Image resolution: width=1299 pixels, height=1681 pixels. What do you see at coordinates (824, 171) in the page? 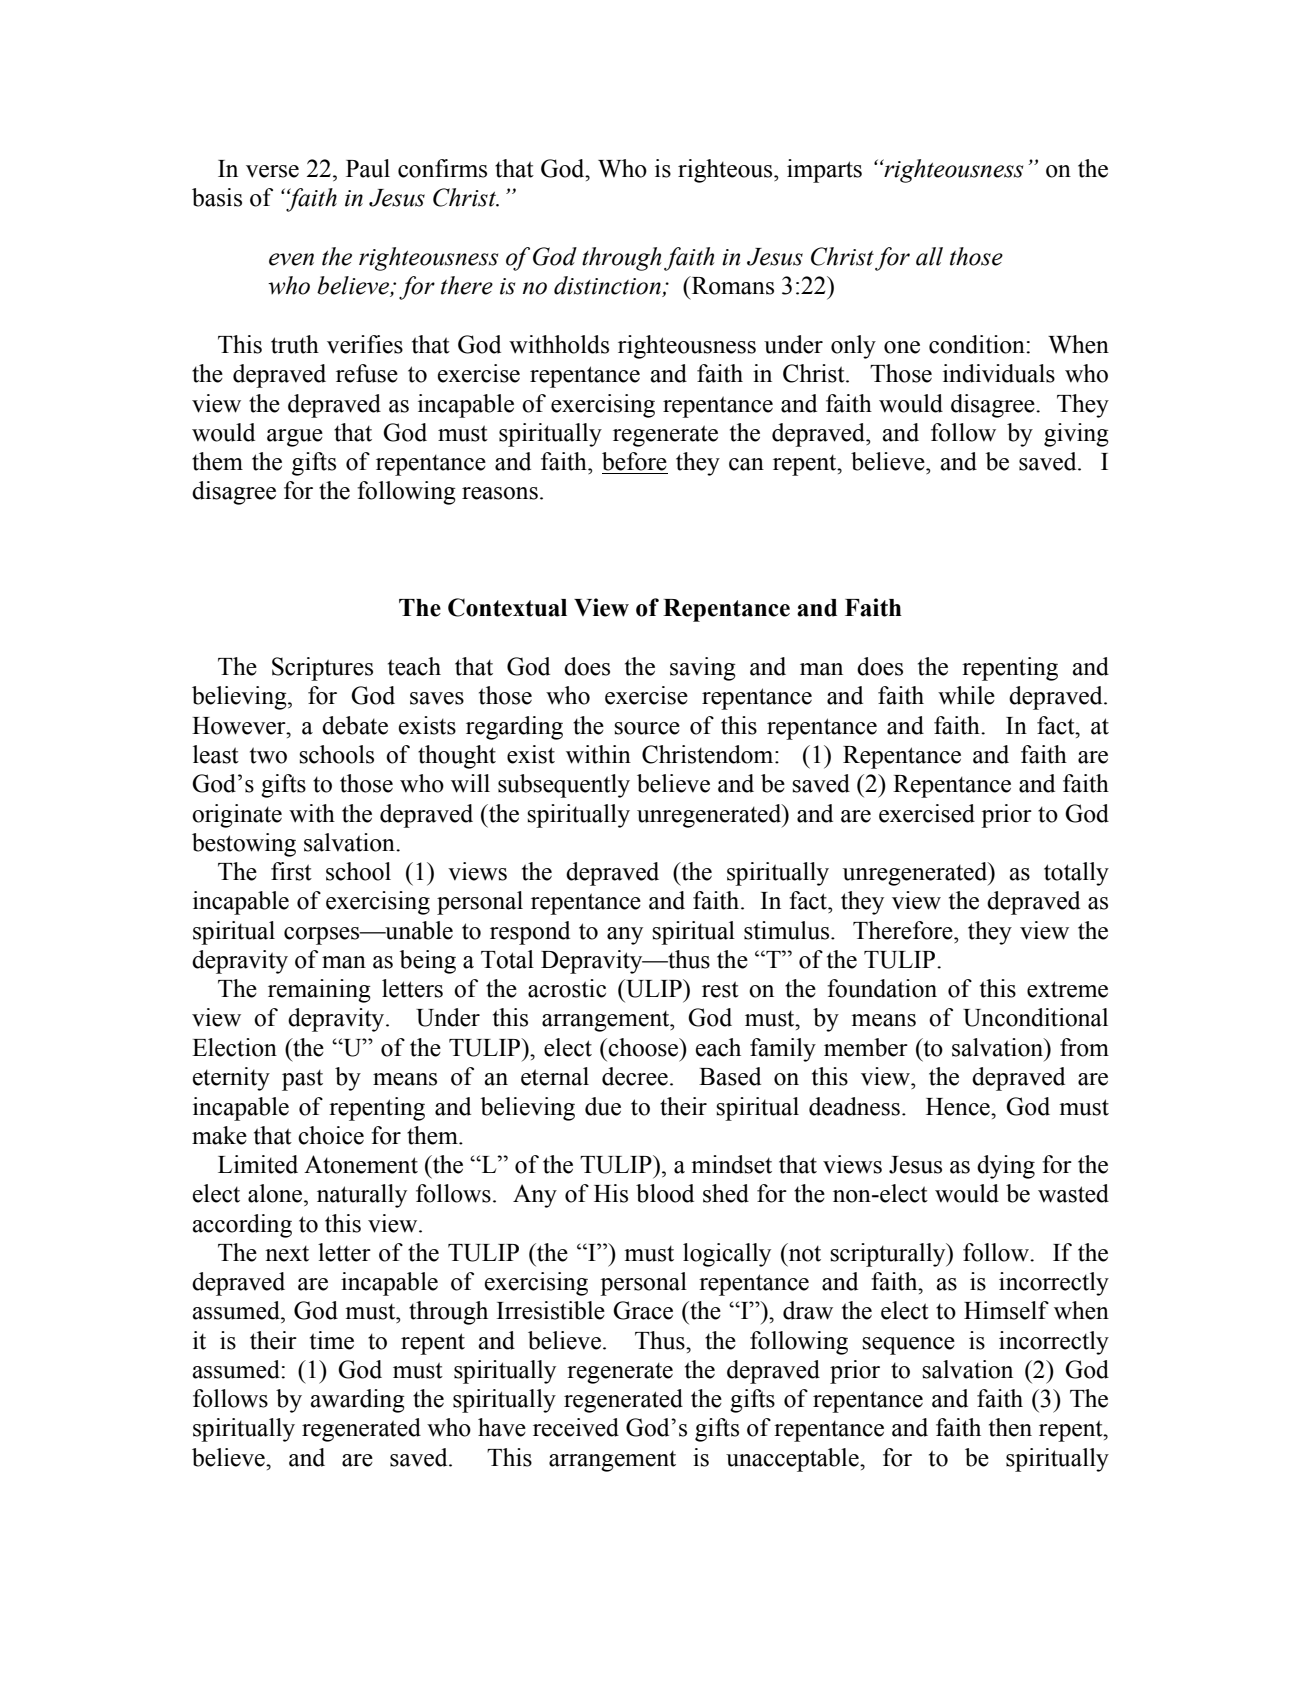
I see `imparts` at bounding box center [824, 171].
